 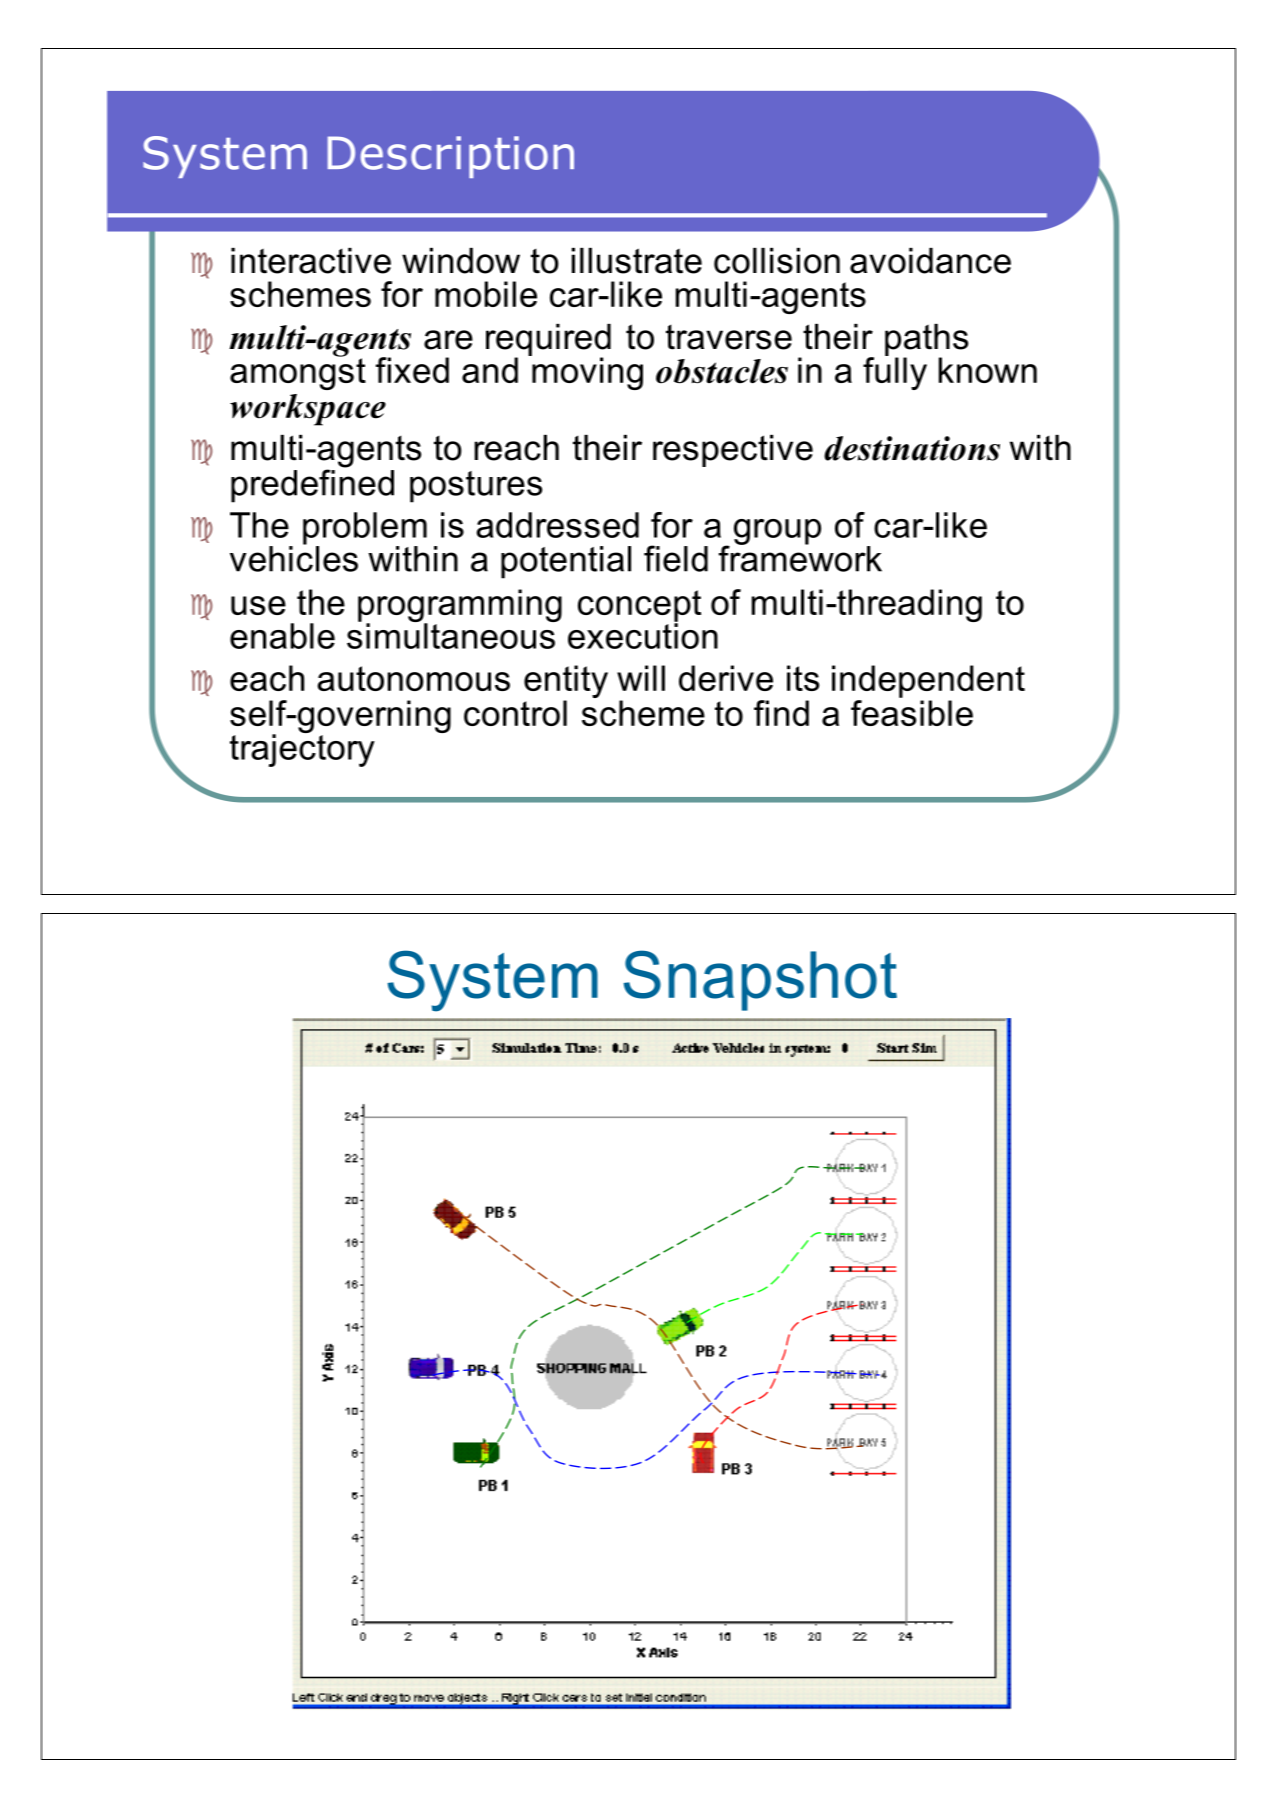 I want to click on Snapshot, so click(x=760, y=980).
